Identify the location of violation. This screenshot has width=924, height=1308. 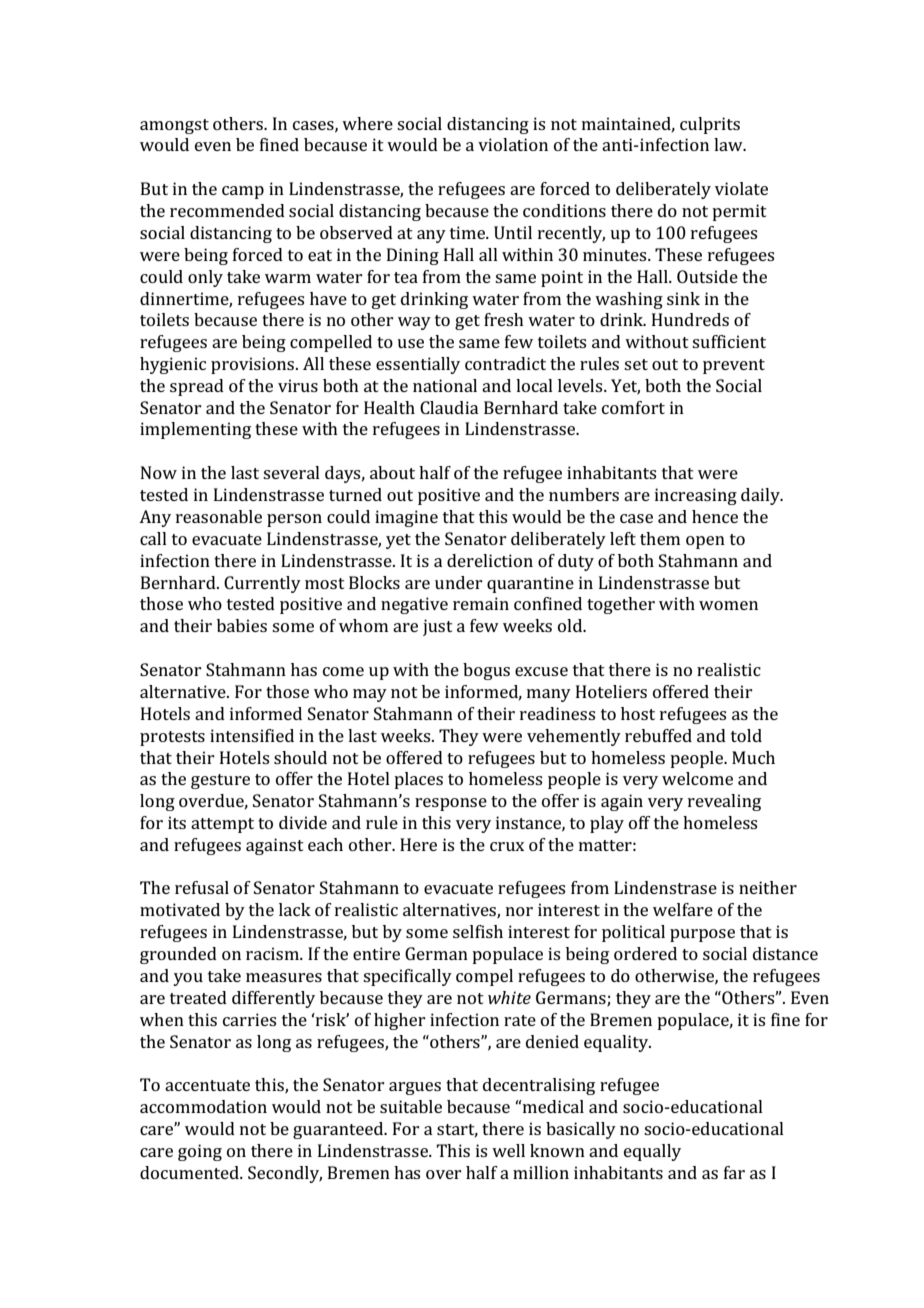
(513, 144).
